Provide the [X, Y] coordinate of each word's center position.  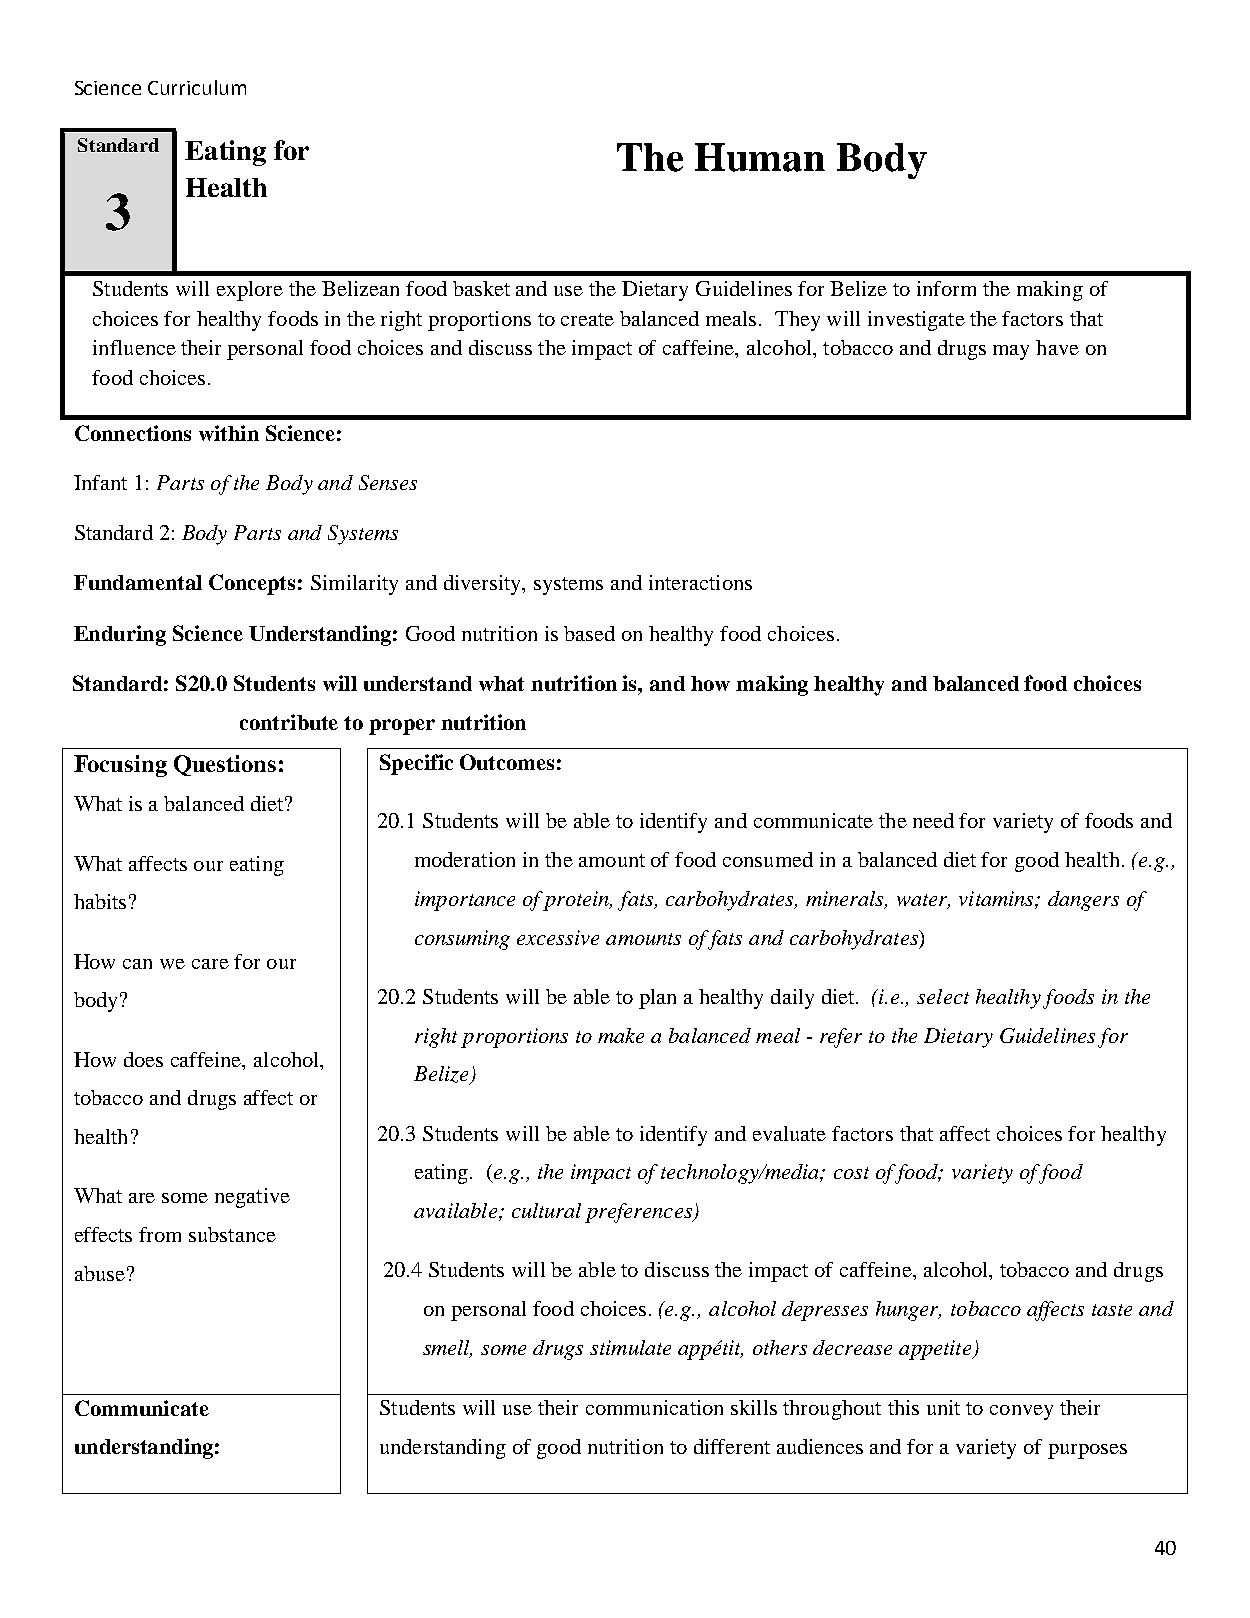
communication [654, 1407]
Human [760, 157]
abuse [100, 1273]
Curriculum [197, 87]
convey [1021, 1412]
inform [946, 288]
